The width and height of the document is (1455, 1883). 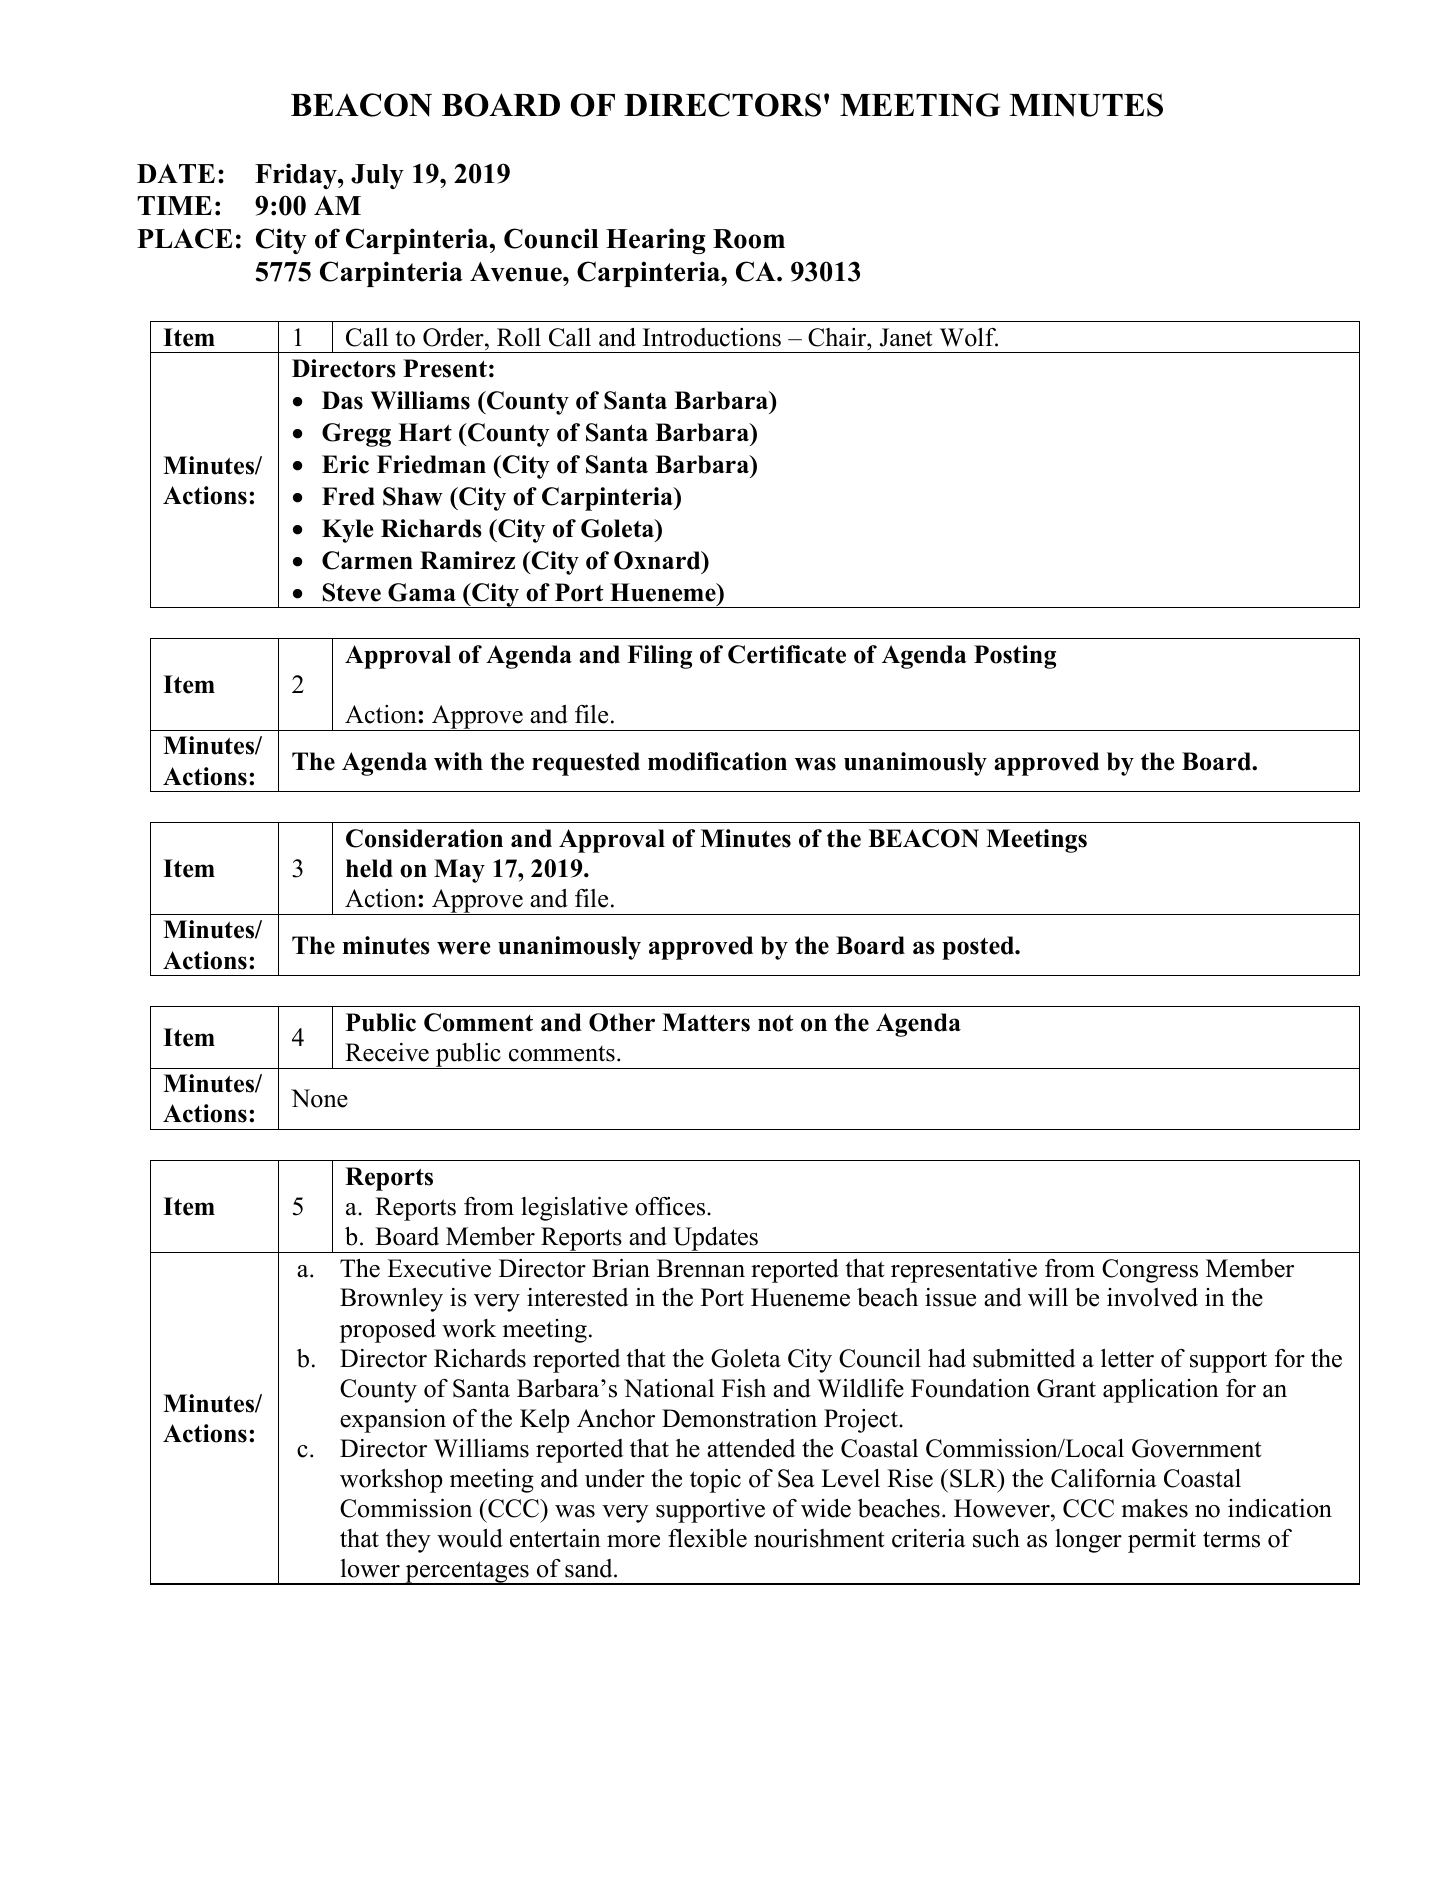 I want to click on flexible, so click(x=707, y=1538).
